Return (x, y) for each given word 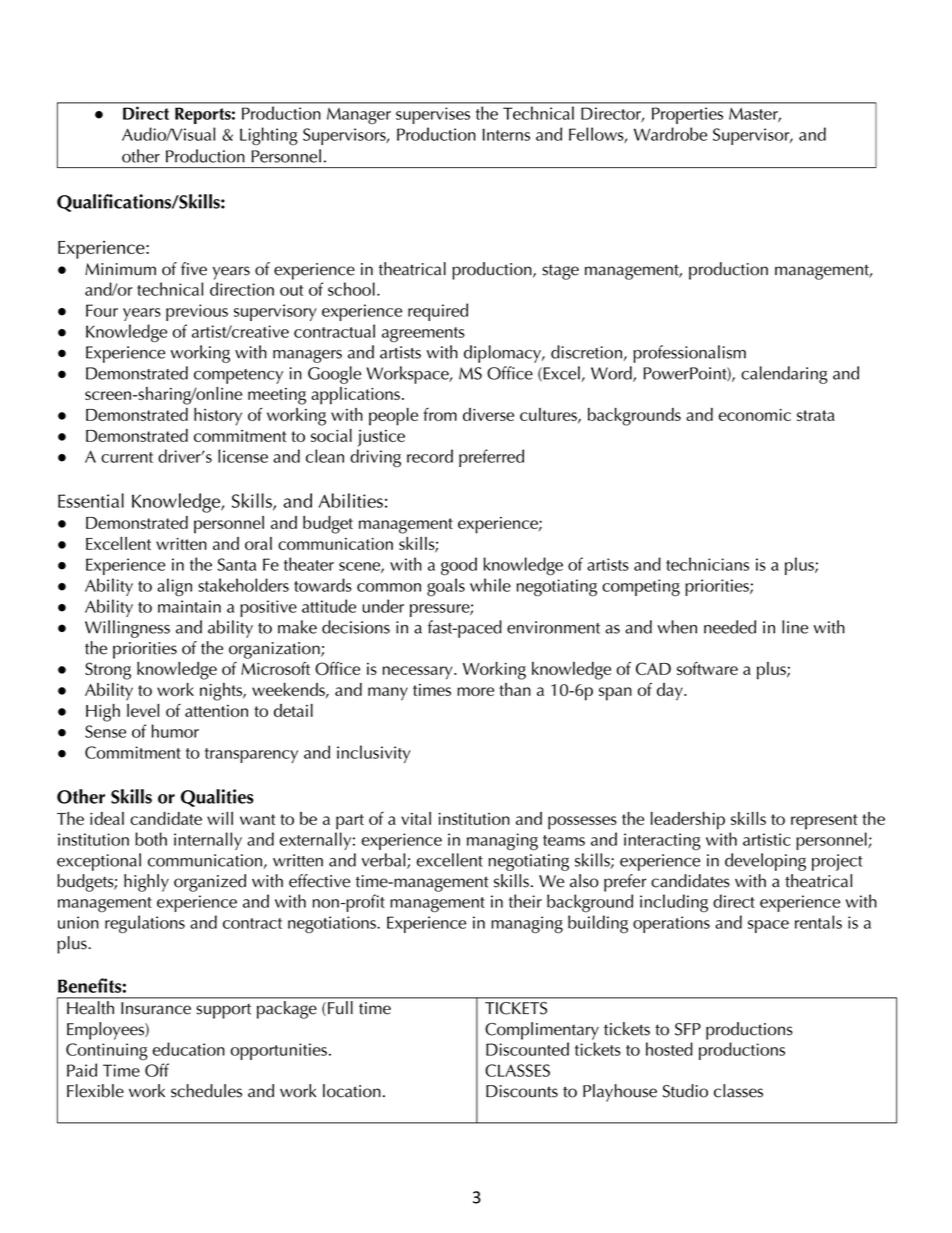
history (218, 417)
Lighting (269, 136)
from (440, 414)
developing (765, 862)
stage (560, 272)
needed (730, 627)
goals (446, 587)
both (151, 839)
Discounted (527, 1049)
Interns (506, 134)
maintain (189, 606)
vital (416, 818)
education (189, 1049)
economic (755, 415)
